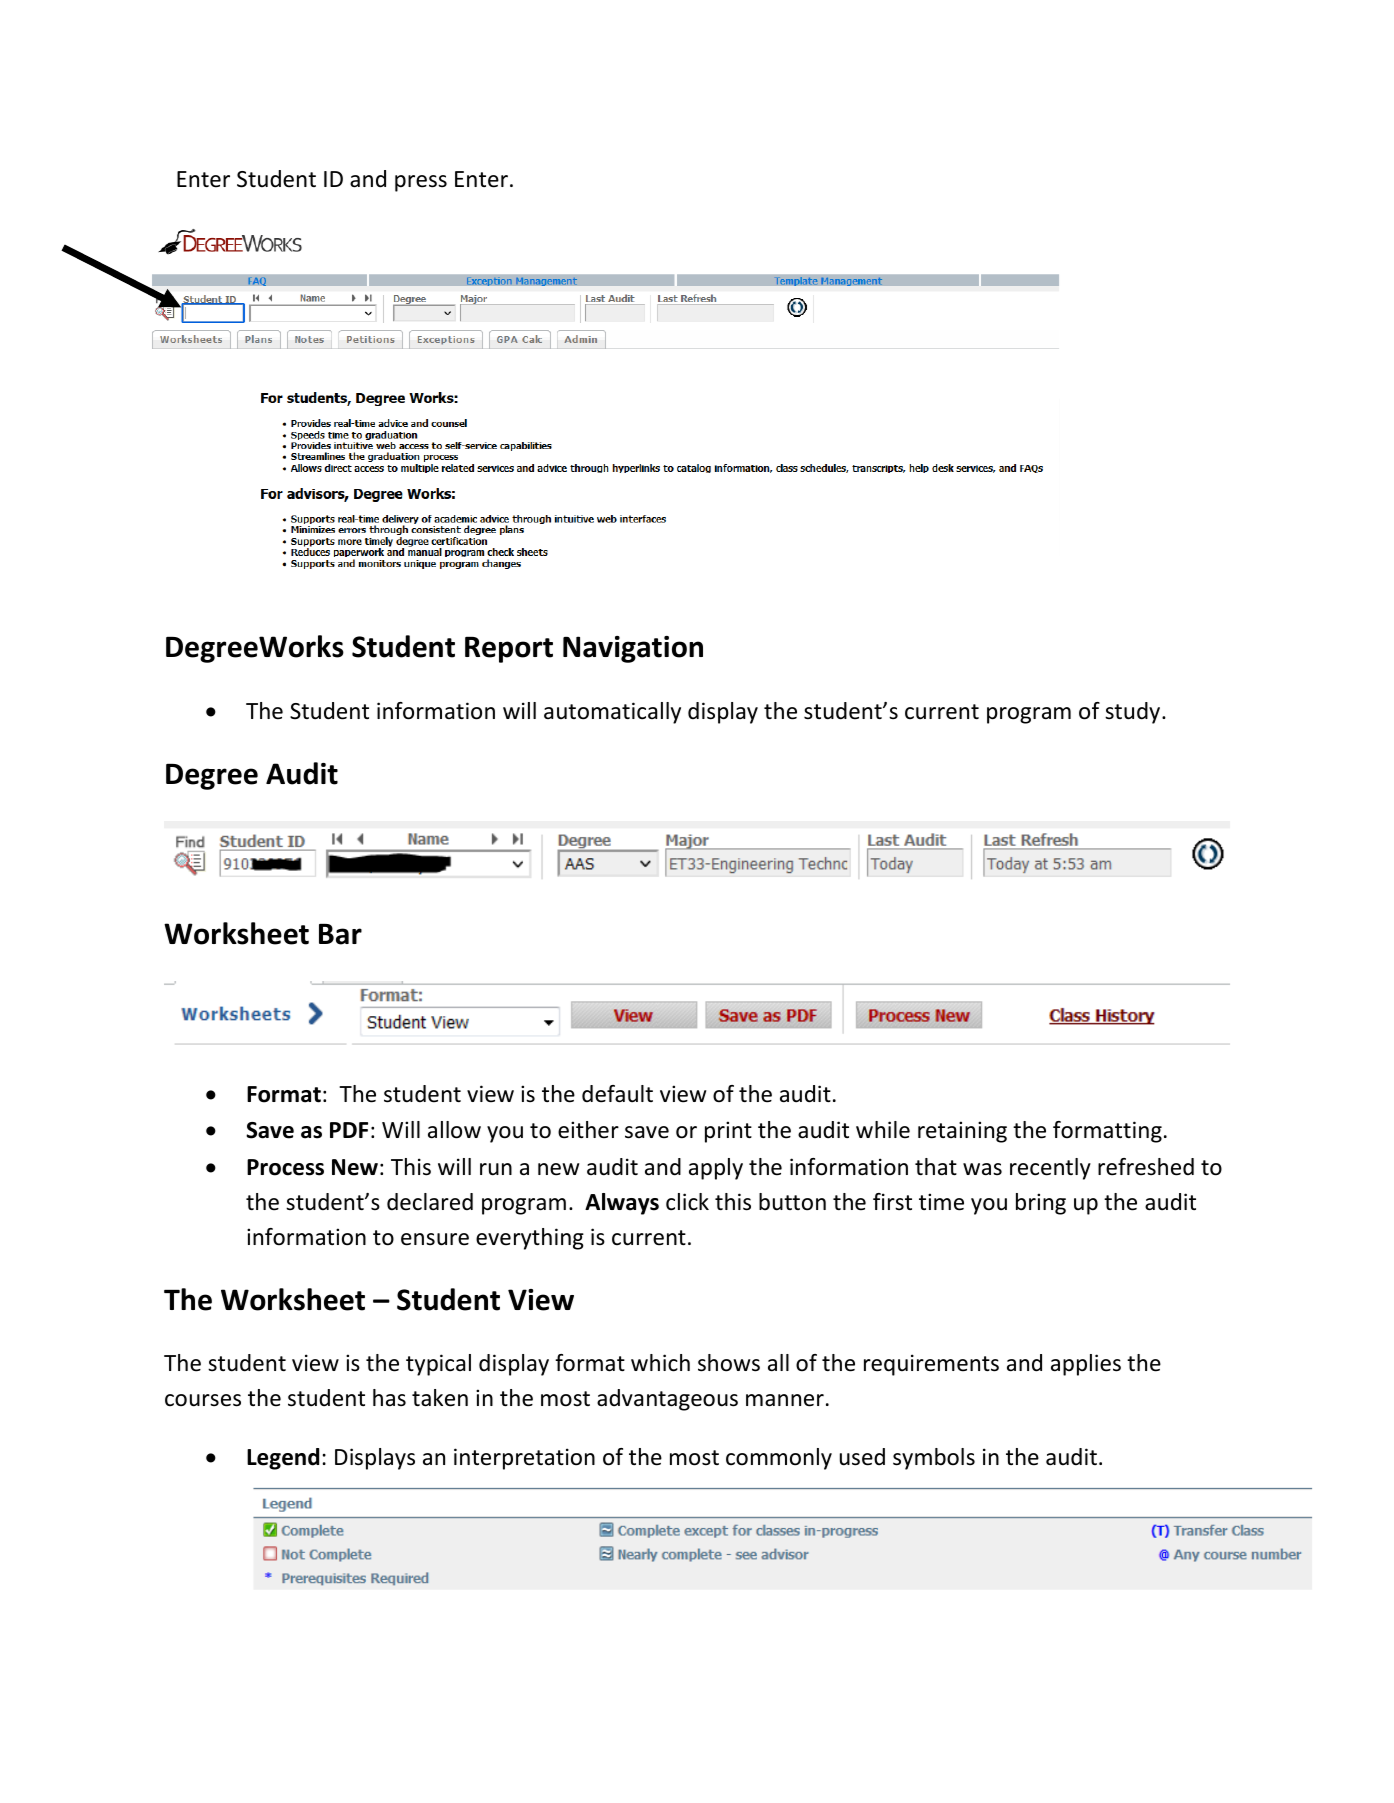  I want to click on study, so click(1134, 713).
